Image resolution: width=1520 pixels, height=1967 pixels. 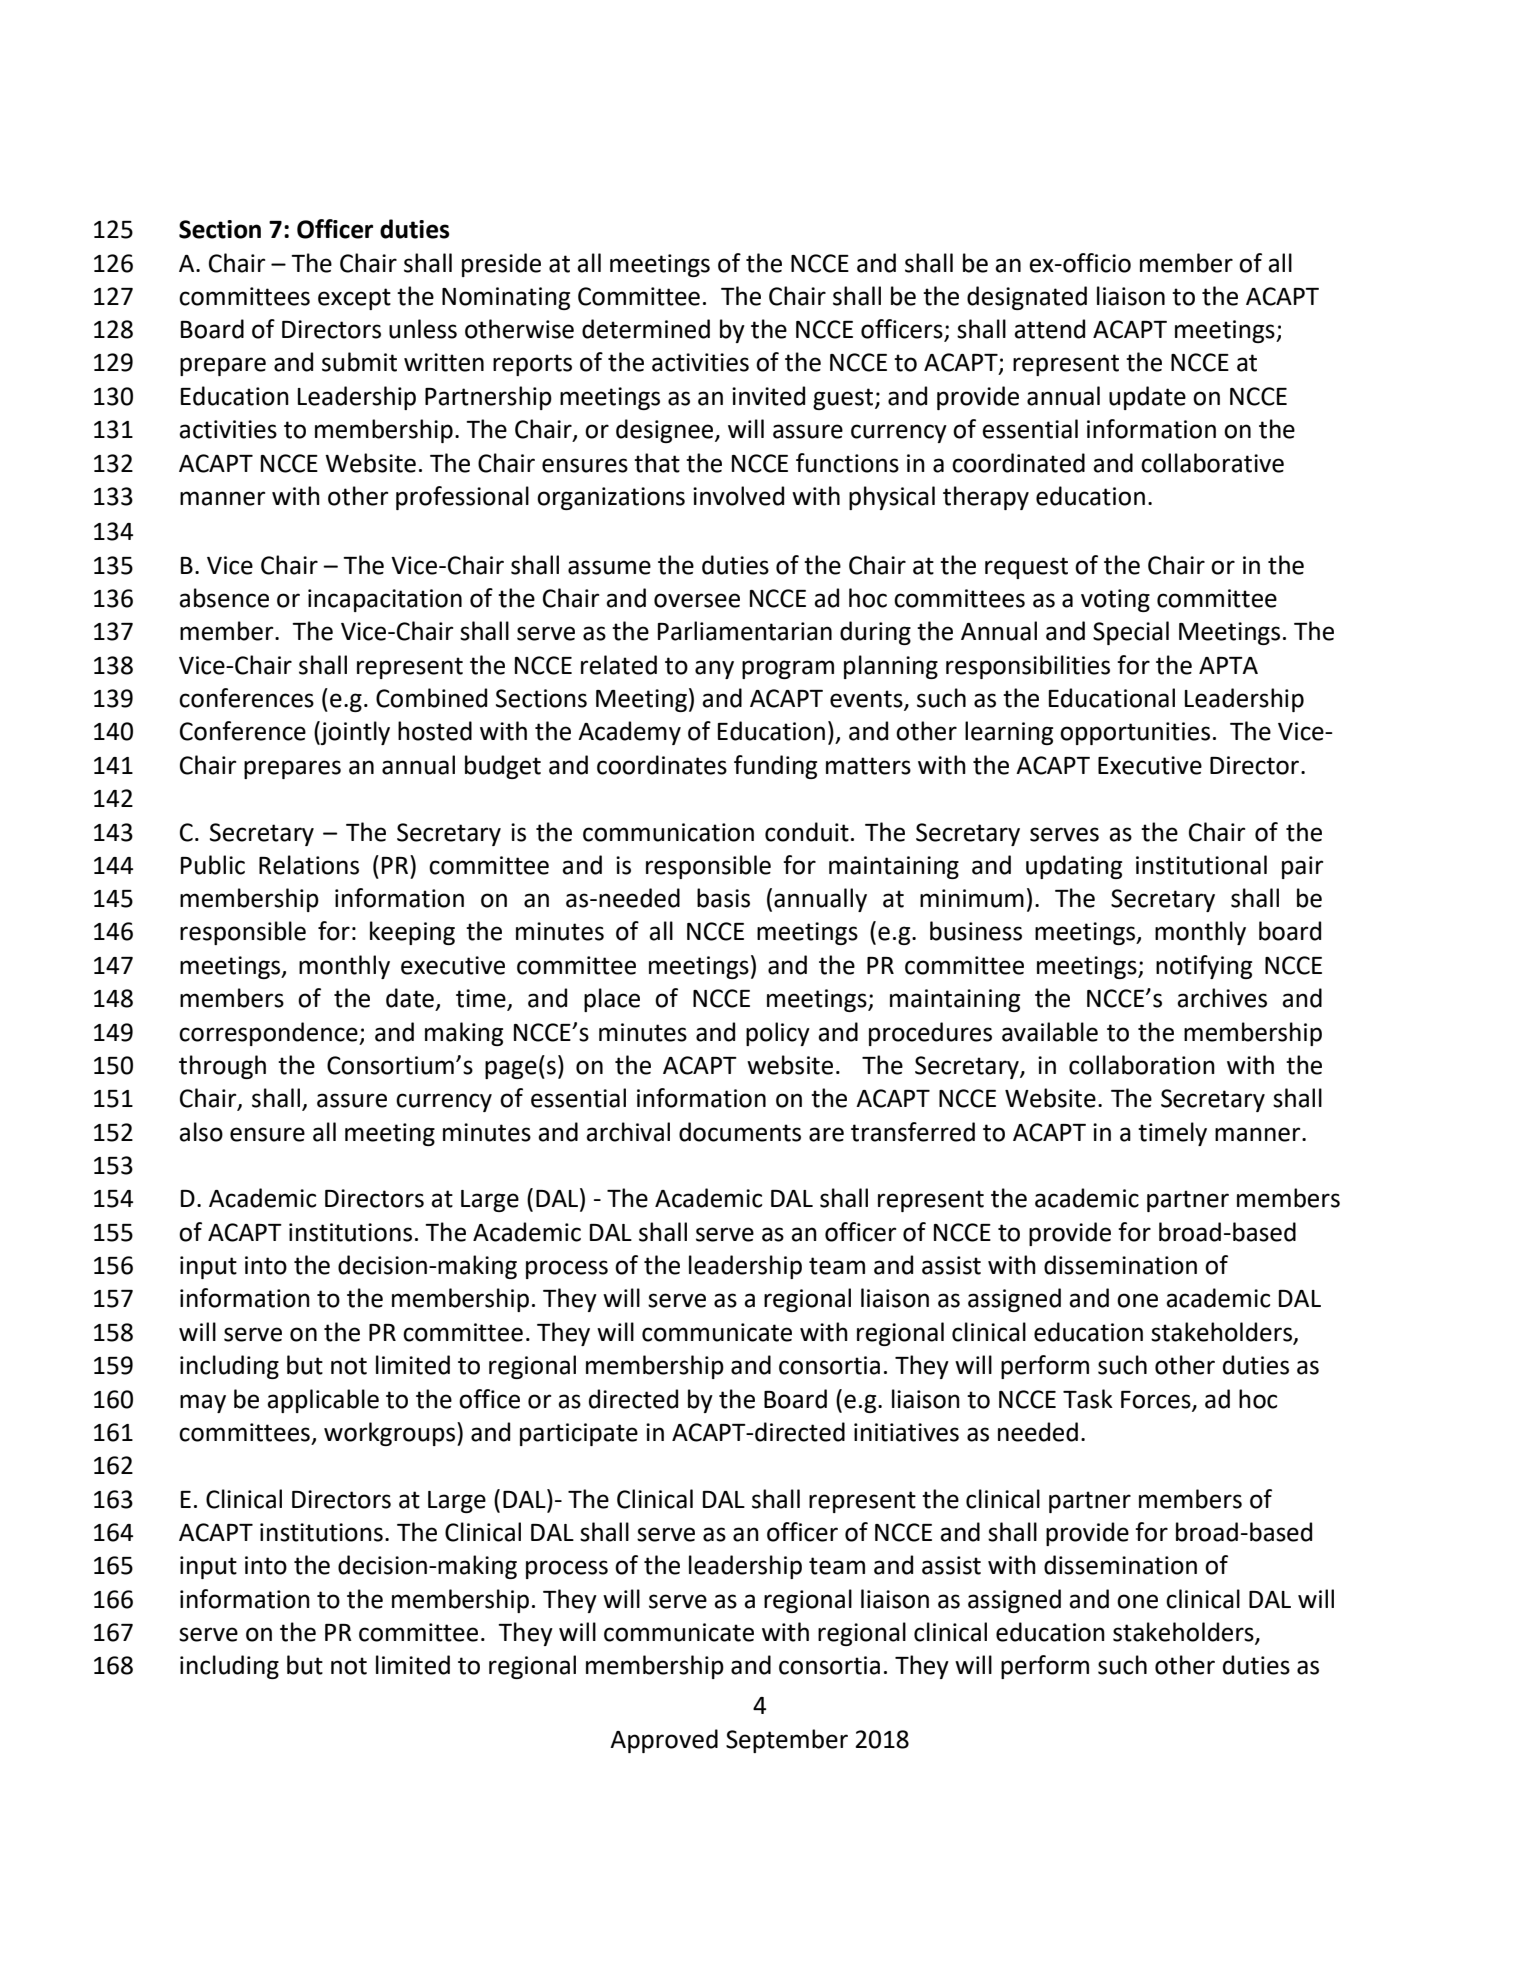 I want to click on September, so click(x=787, y=1741).
